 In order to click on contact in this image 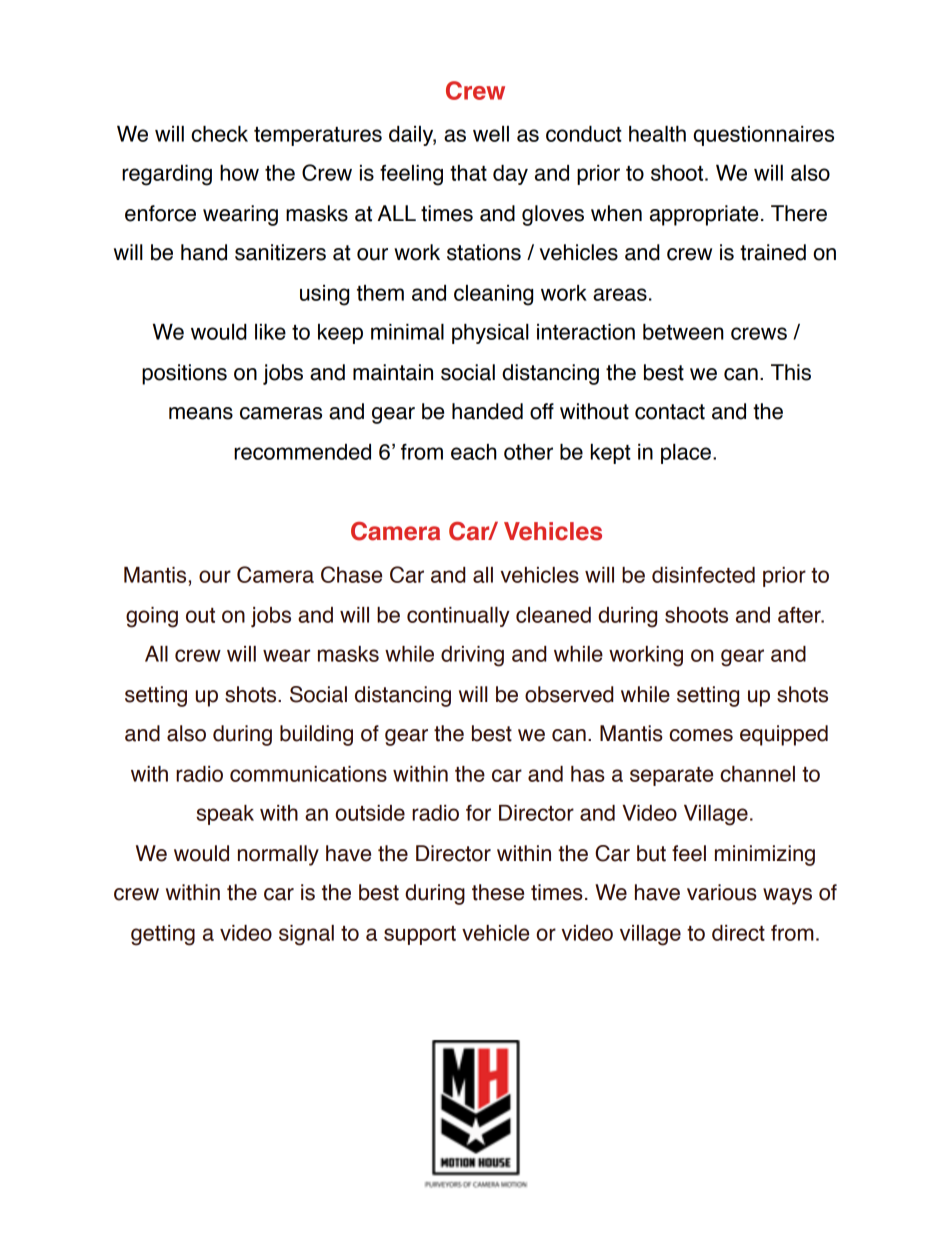, I will do `click(670, 412)`.
